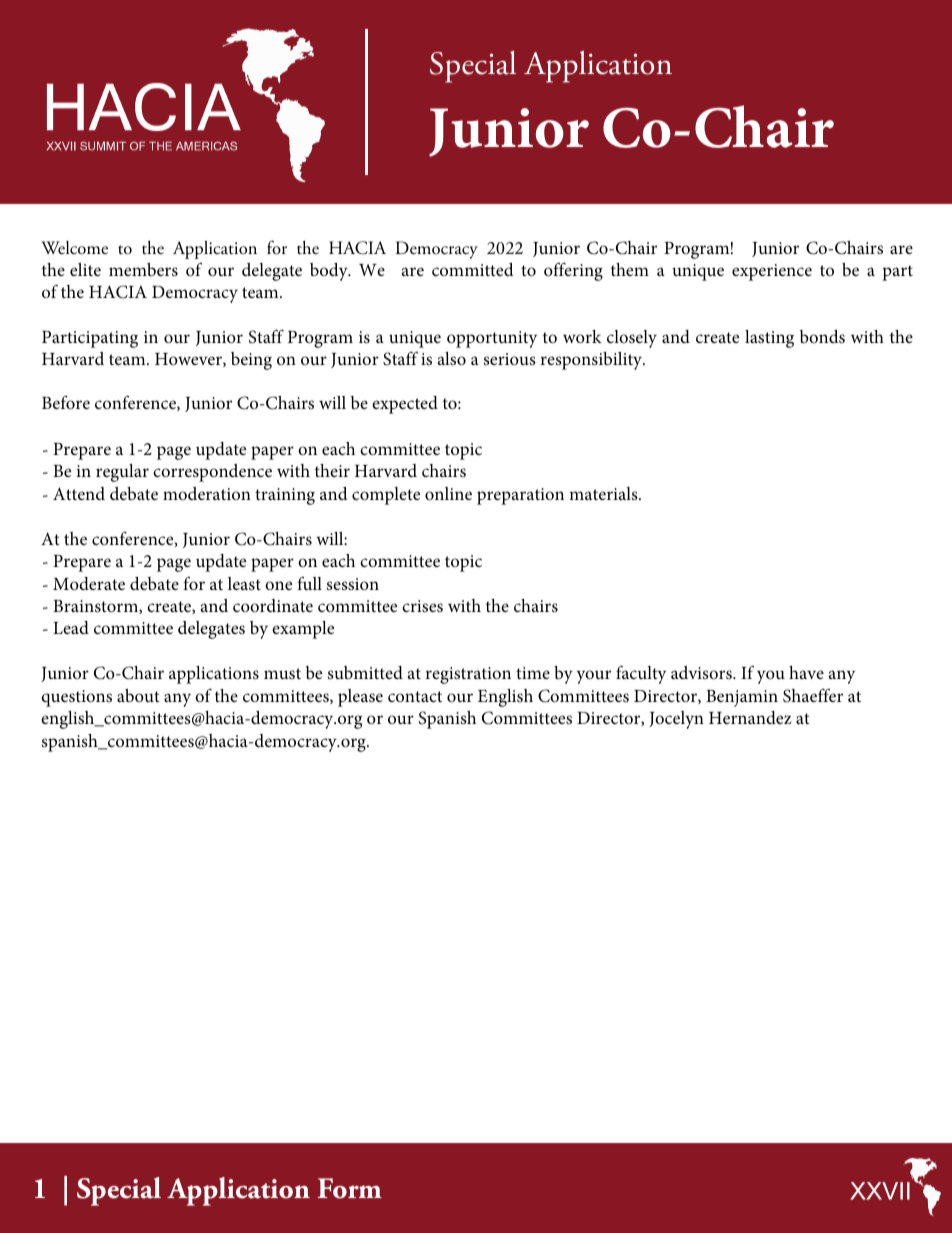 The width and height of the page is (952, 1233). What do you see at coordinates (415, 696) in the page?
I see `contact` at bounding box center [415, 696].
